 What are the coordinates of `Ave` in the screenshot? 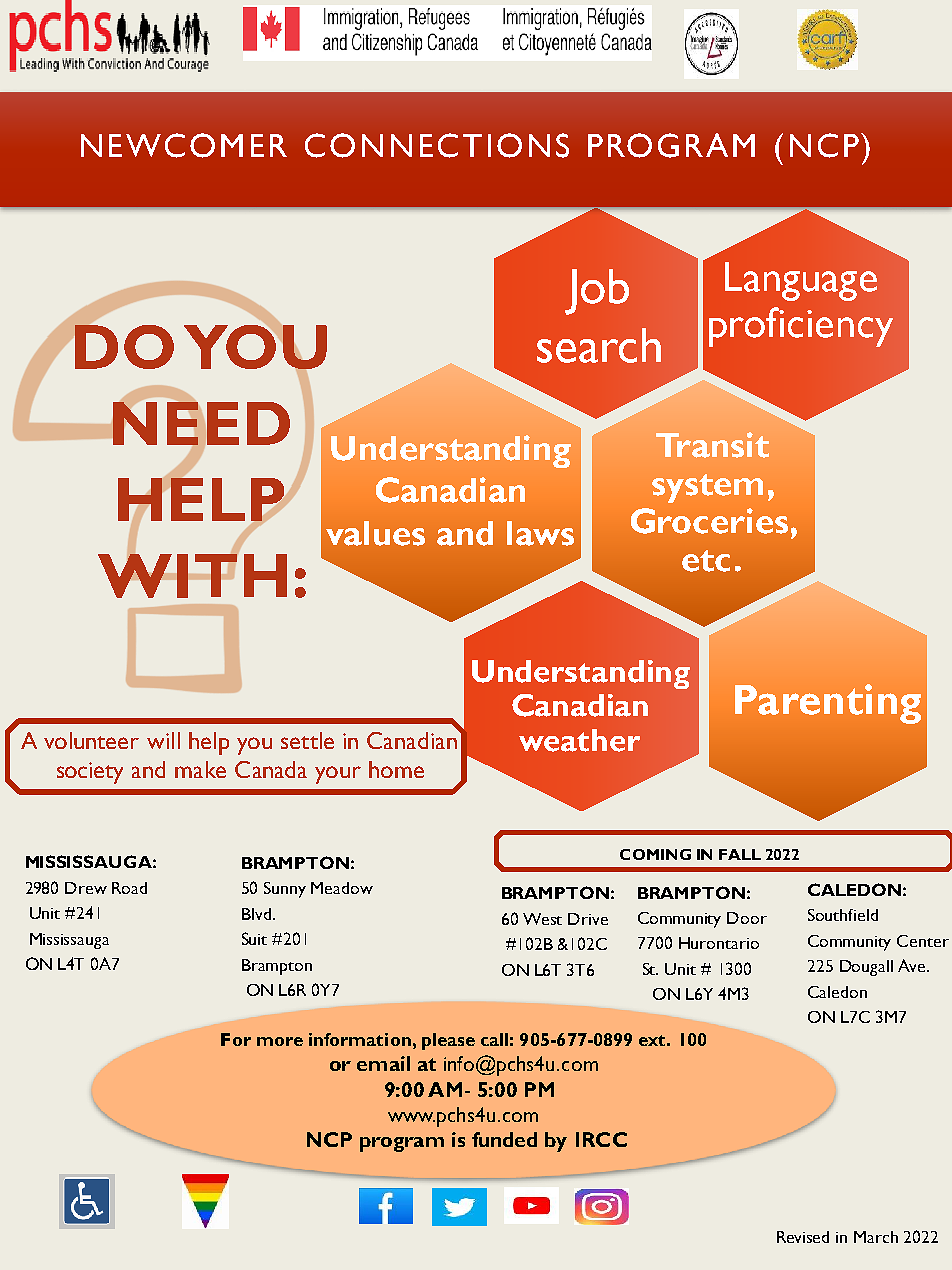 It's located at (913, 965).
